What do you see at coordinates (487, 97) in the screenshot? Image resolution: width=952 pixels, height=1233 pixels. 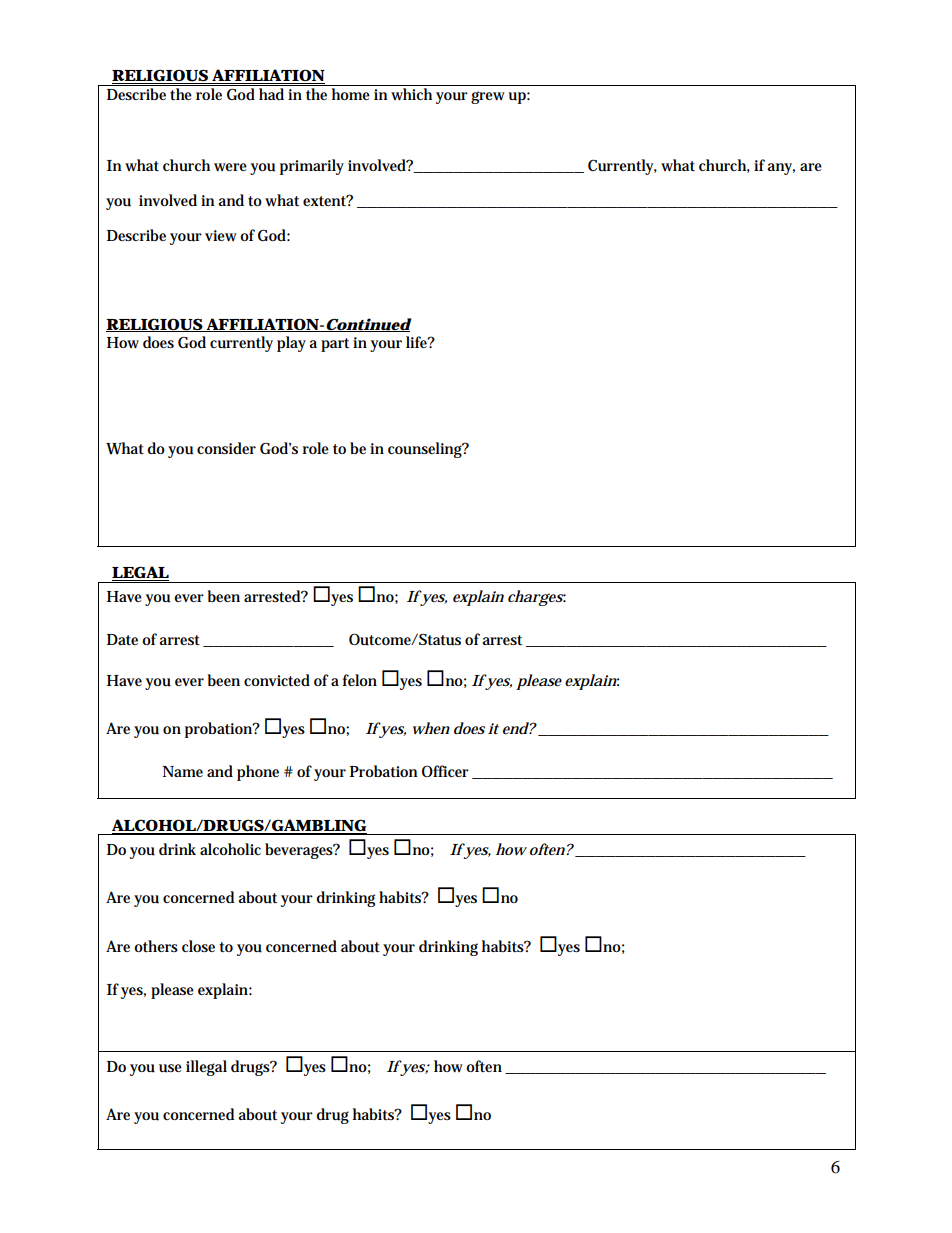 I see `grew` at bounding box center [487, 97].
